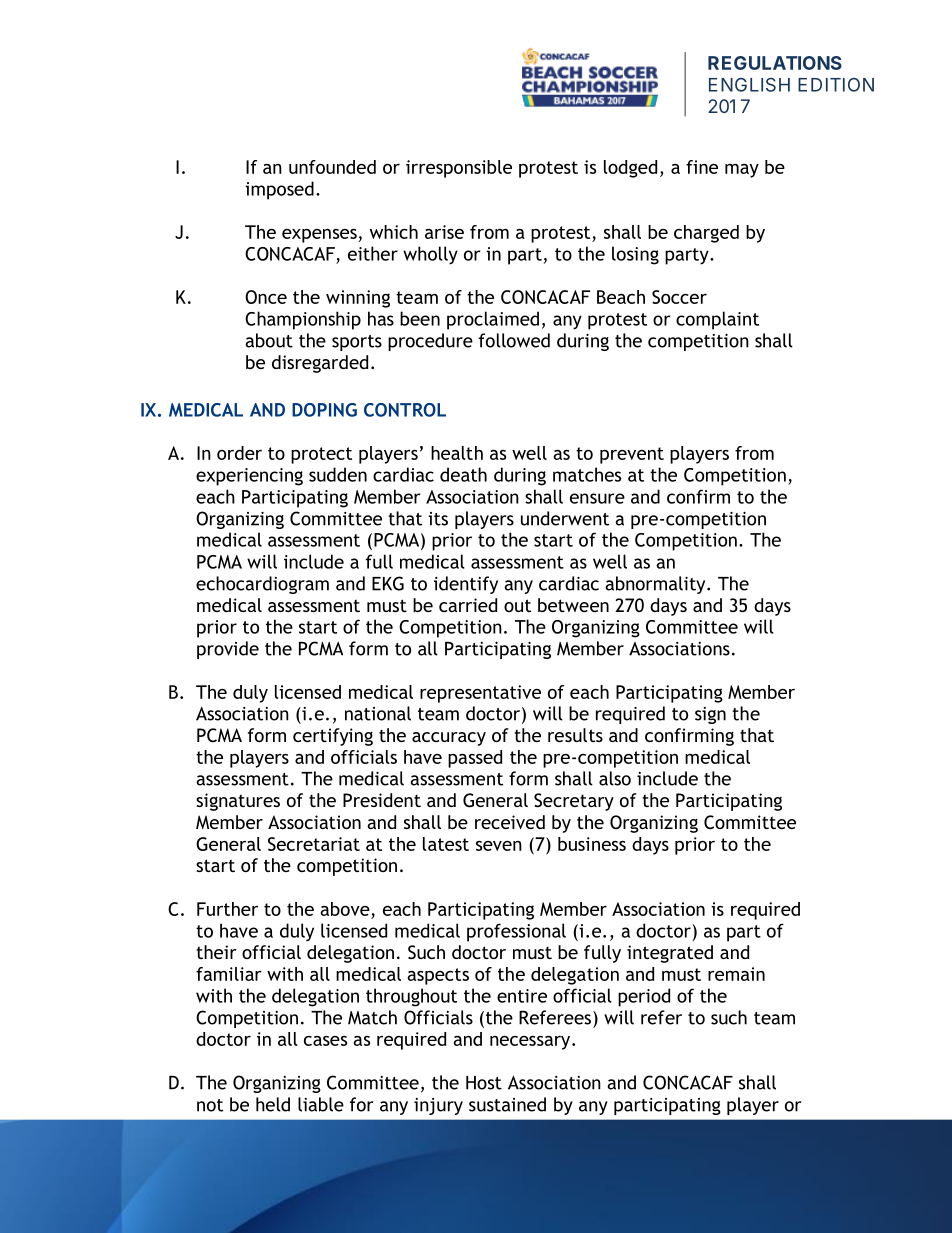  What do you see at coordinates (717, 320) in the screenshot?
I see `complaint` at bounding box center [717, 320].
